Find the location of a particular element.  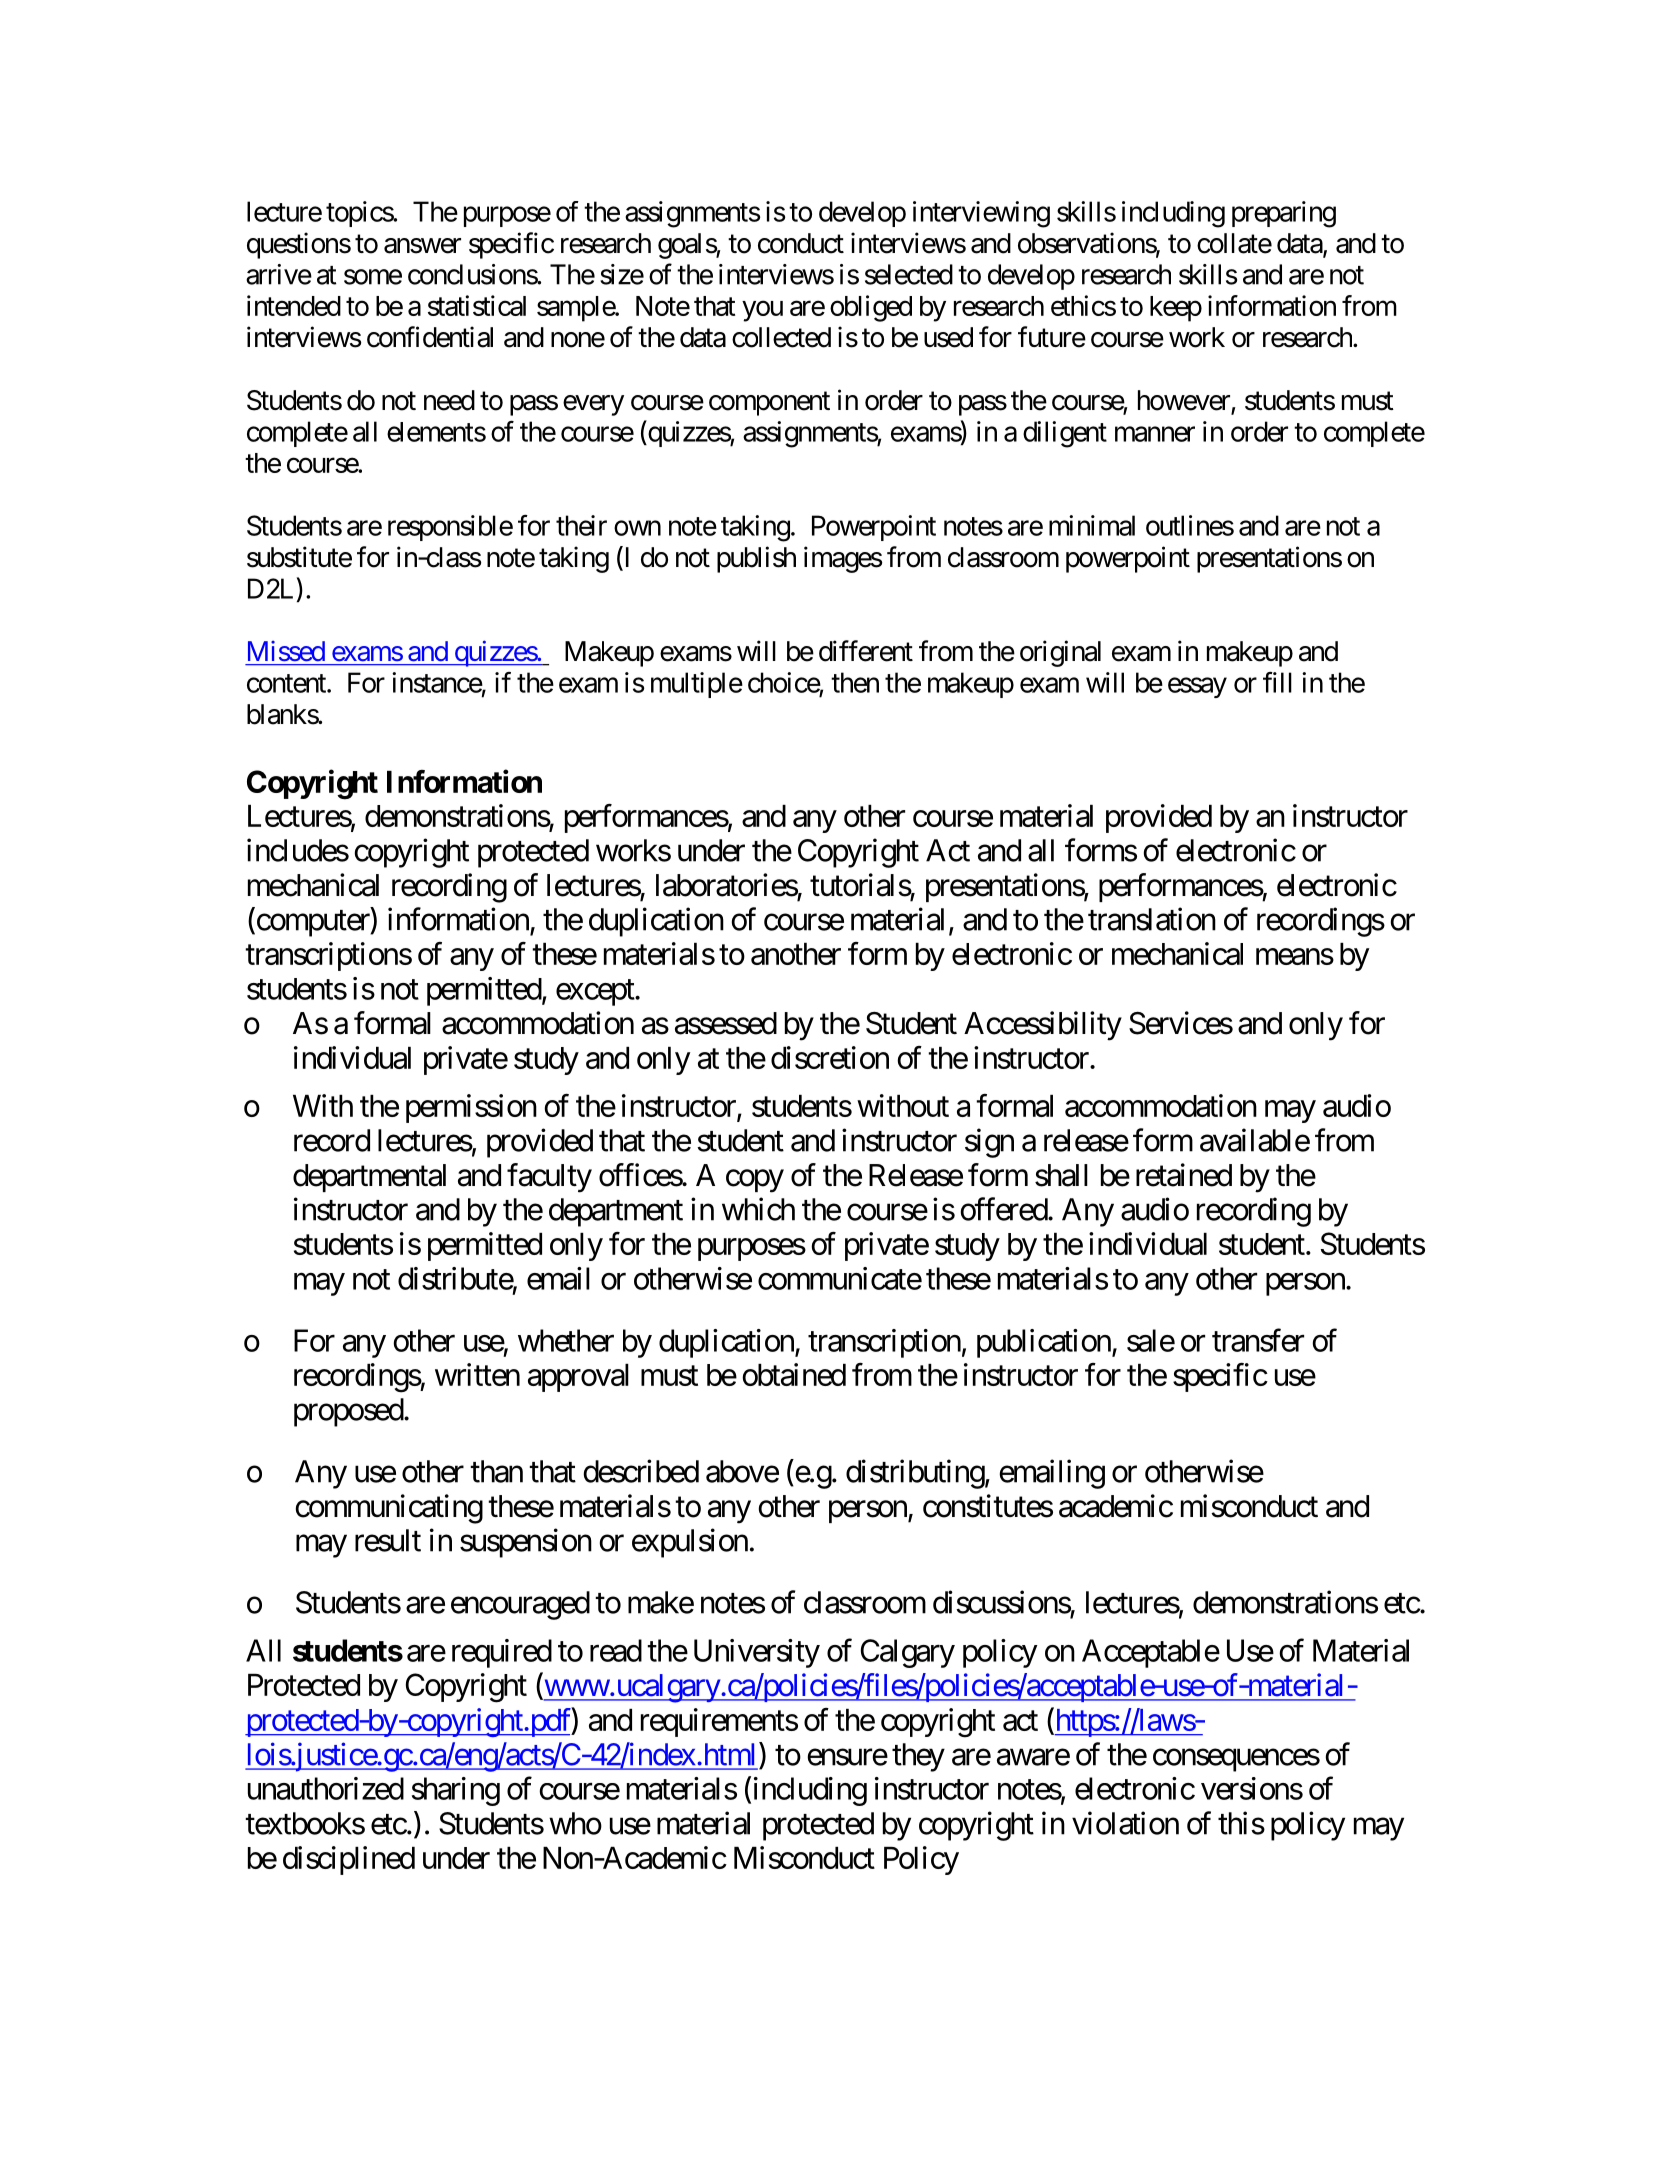

then is located at coordinates (855, 682).
